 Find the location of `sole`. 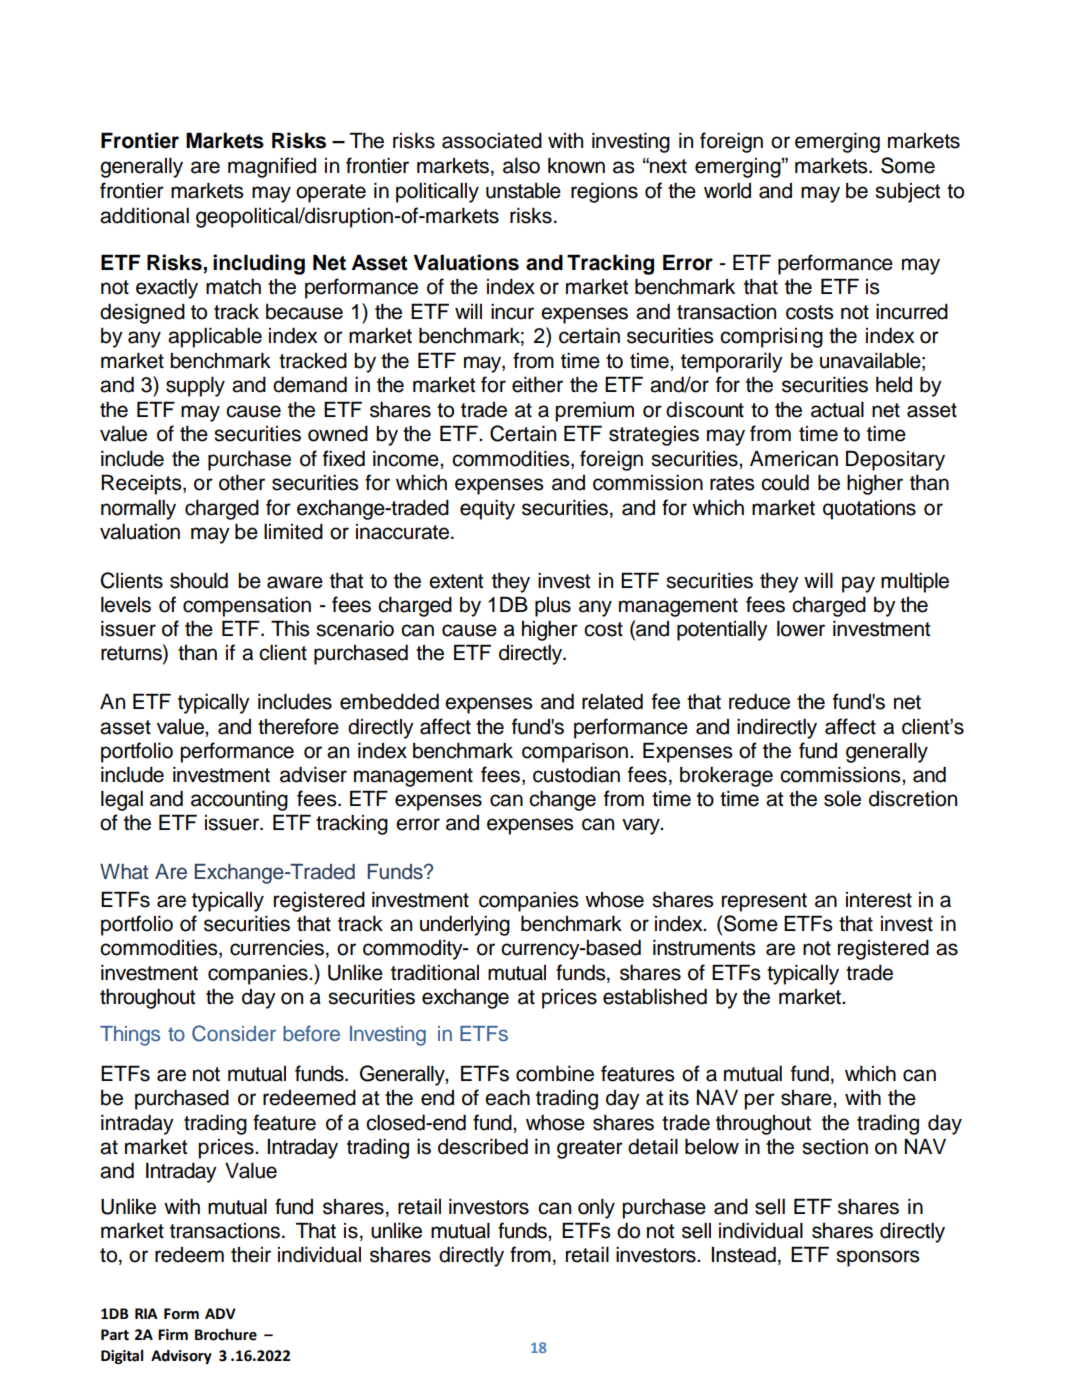

sole is located at coordinates (842, 799).
